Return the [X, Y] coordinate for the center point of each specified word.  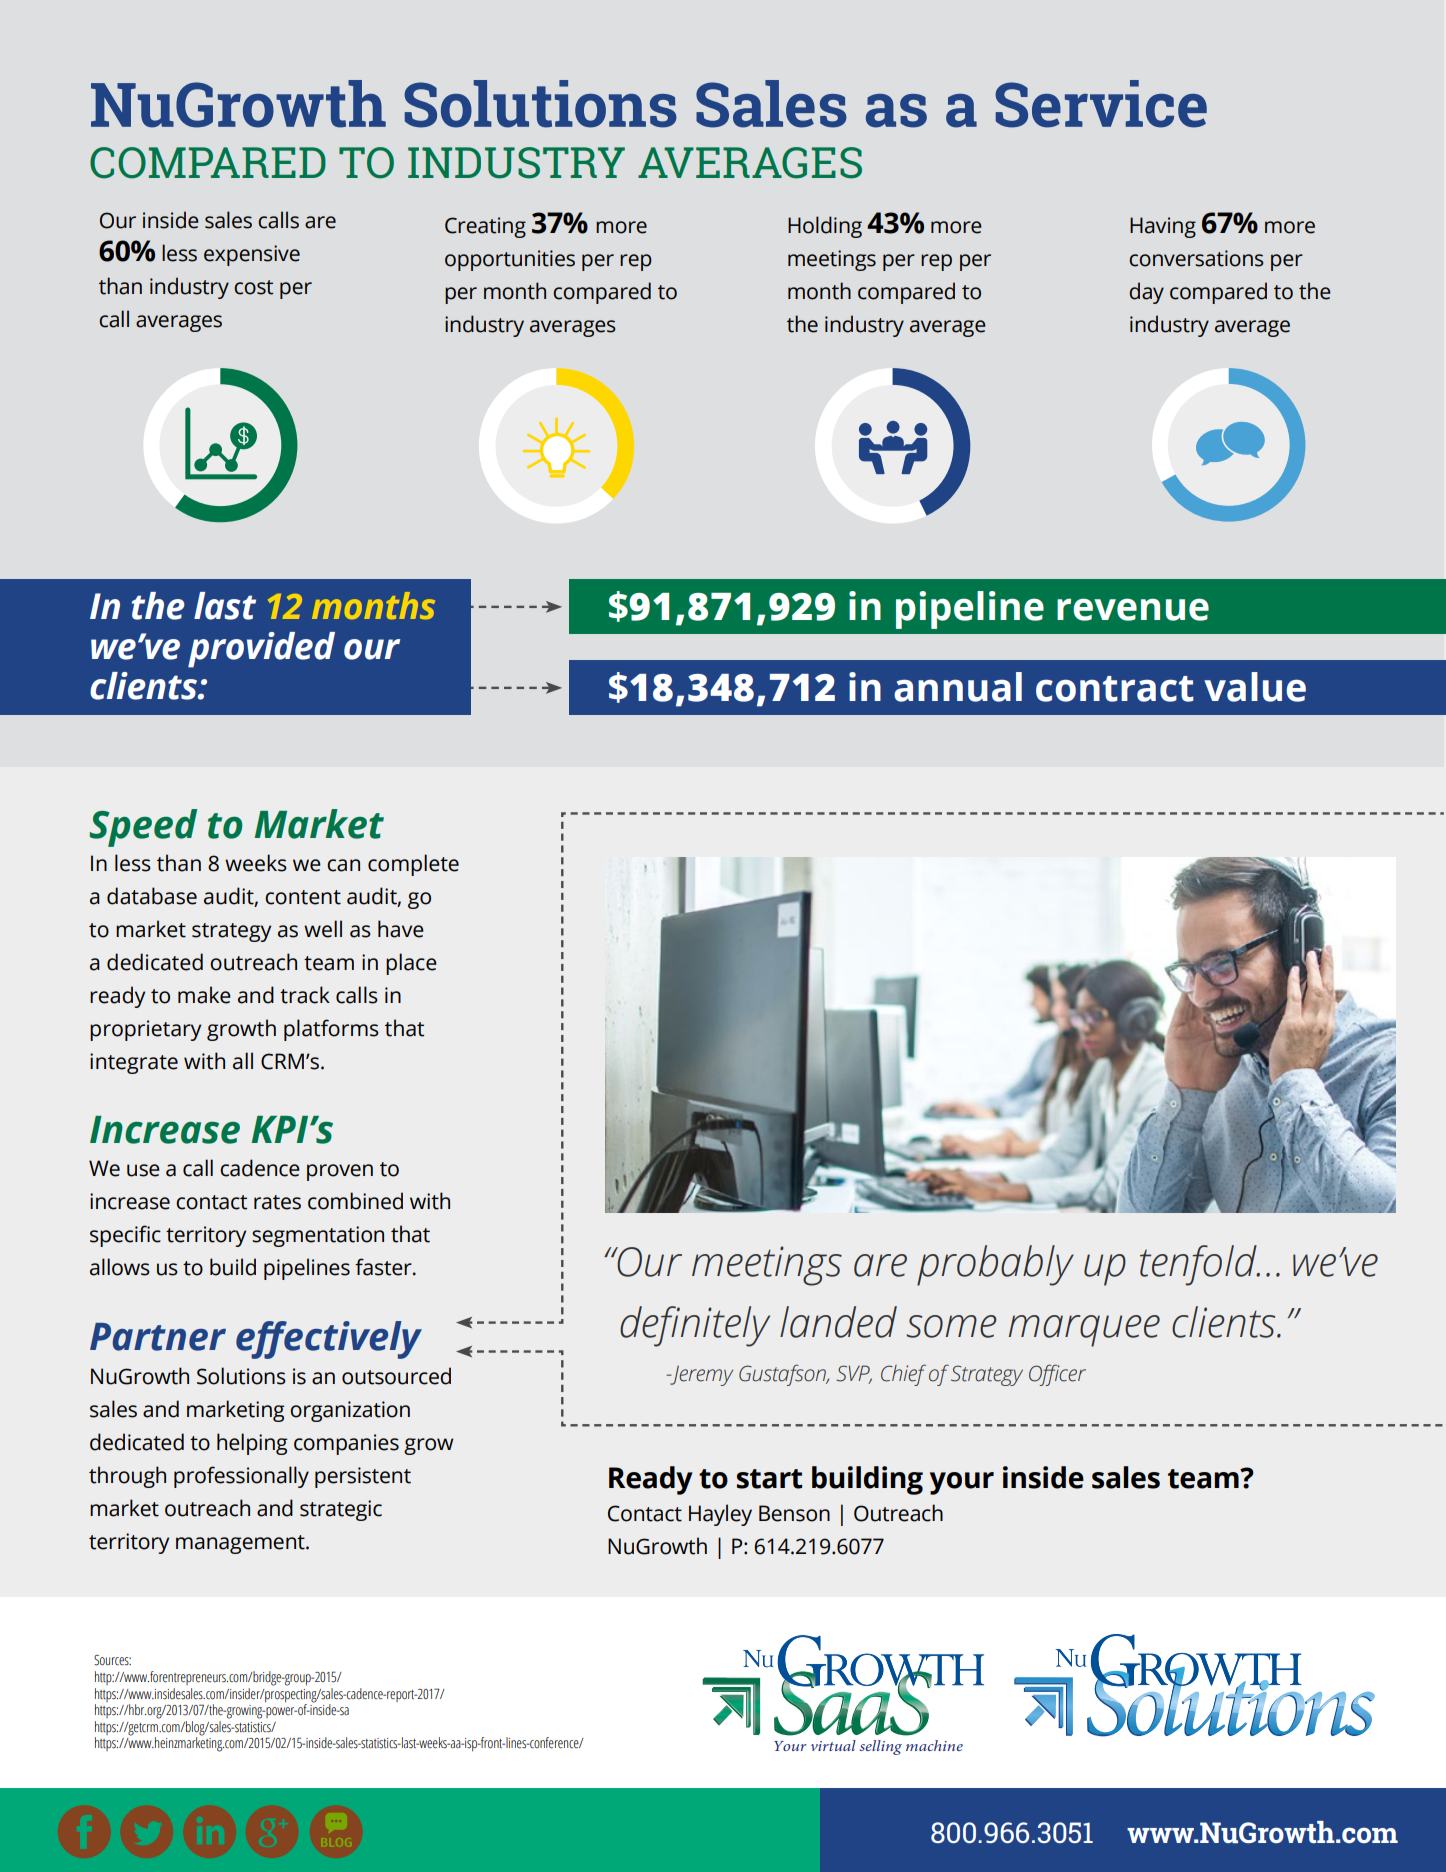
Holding [825, 227]
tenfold [1199, 1265]
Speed [143, 828]
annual [958, 687]
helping [252, 1444]
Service [1101, 104]
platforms [331, 1030]
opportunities [510, 260]
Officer [1057, 1375]
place [411, 964]
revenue [1133, 609]
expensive [252, 255]
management [241, 1544]
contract [1115, 689]
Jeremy [700, 1376]
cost [253, 287]
